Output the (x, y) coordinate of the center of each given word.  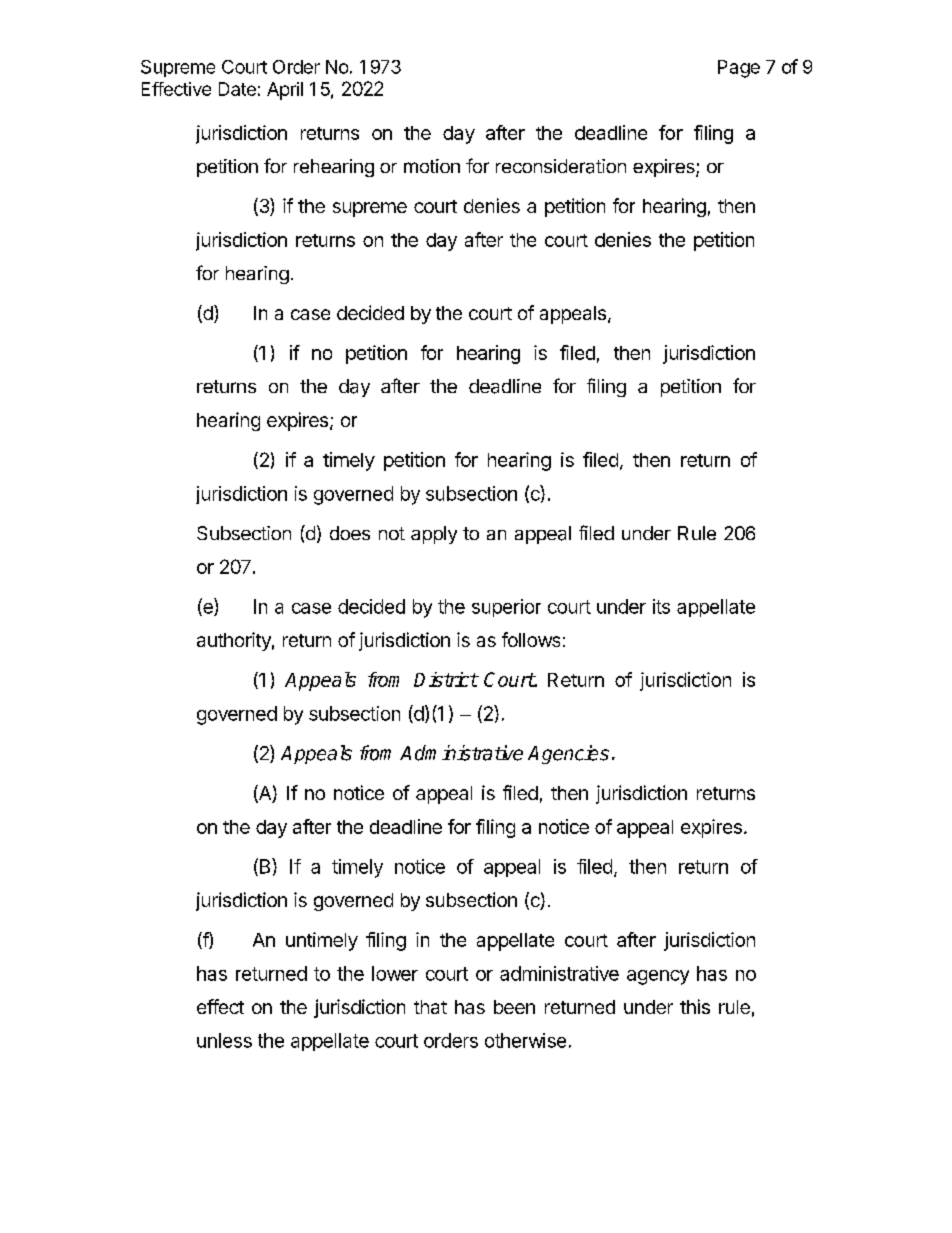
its (661, 606)
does (350, 533)
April (285, 91)
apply (434, 535)
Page (739, 69)
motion (432, 166)
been (514, 1007)
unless (224, 1040)
